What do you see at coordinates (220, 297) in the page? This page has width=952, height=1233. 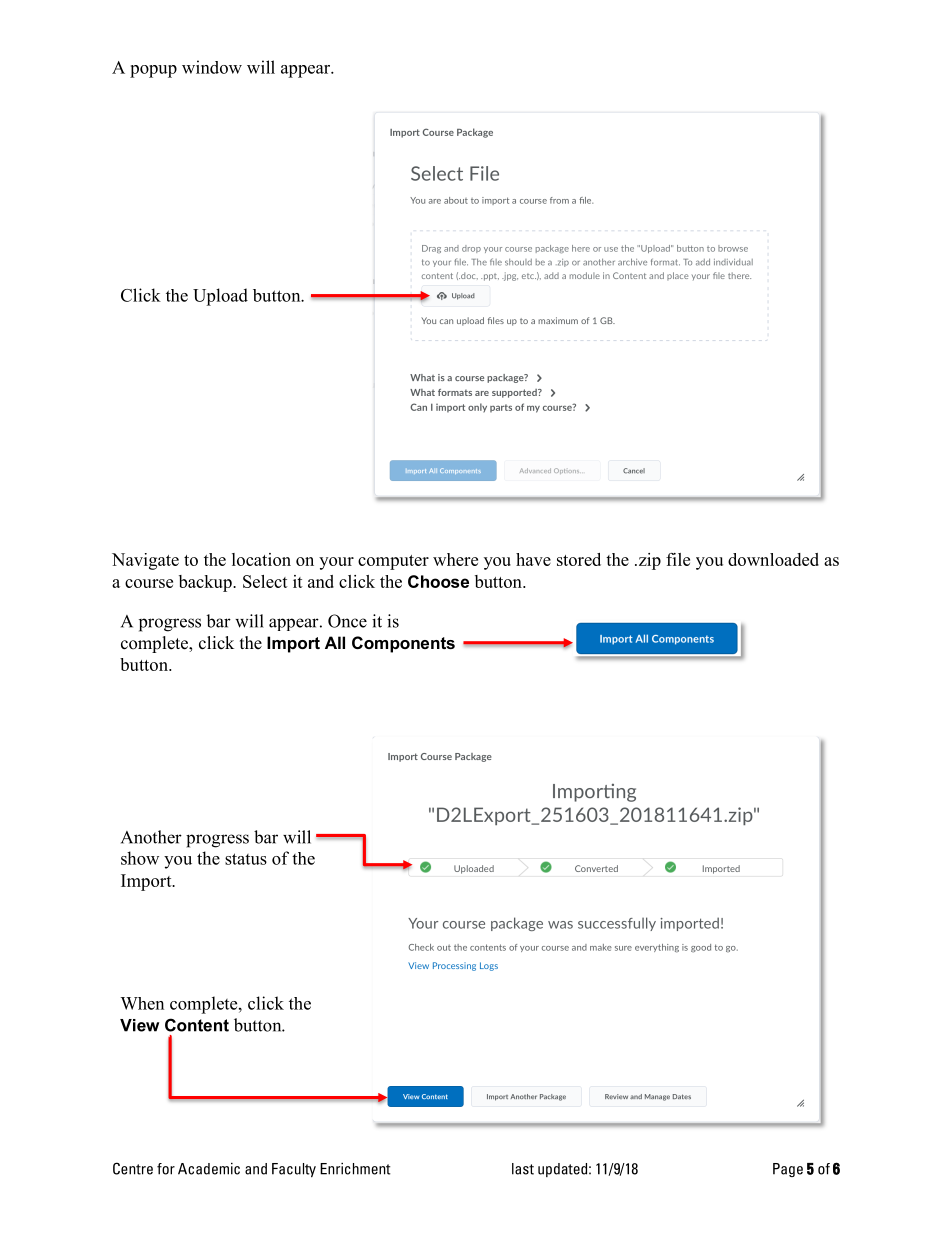 I see `Upload` at bounding box center [220, 297].
